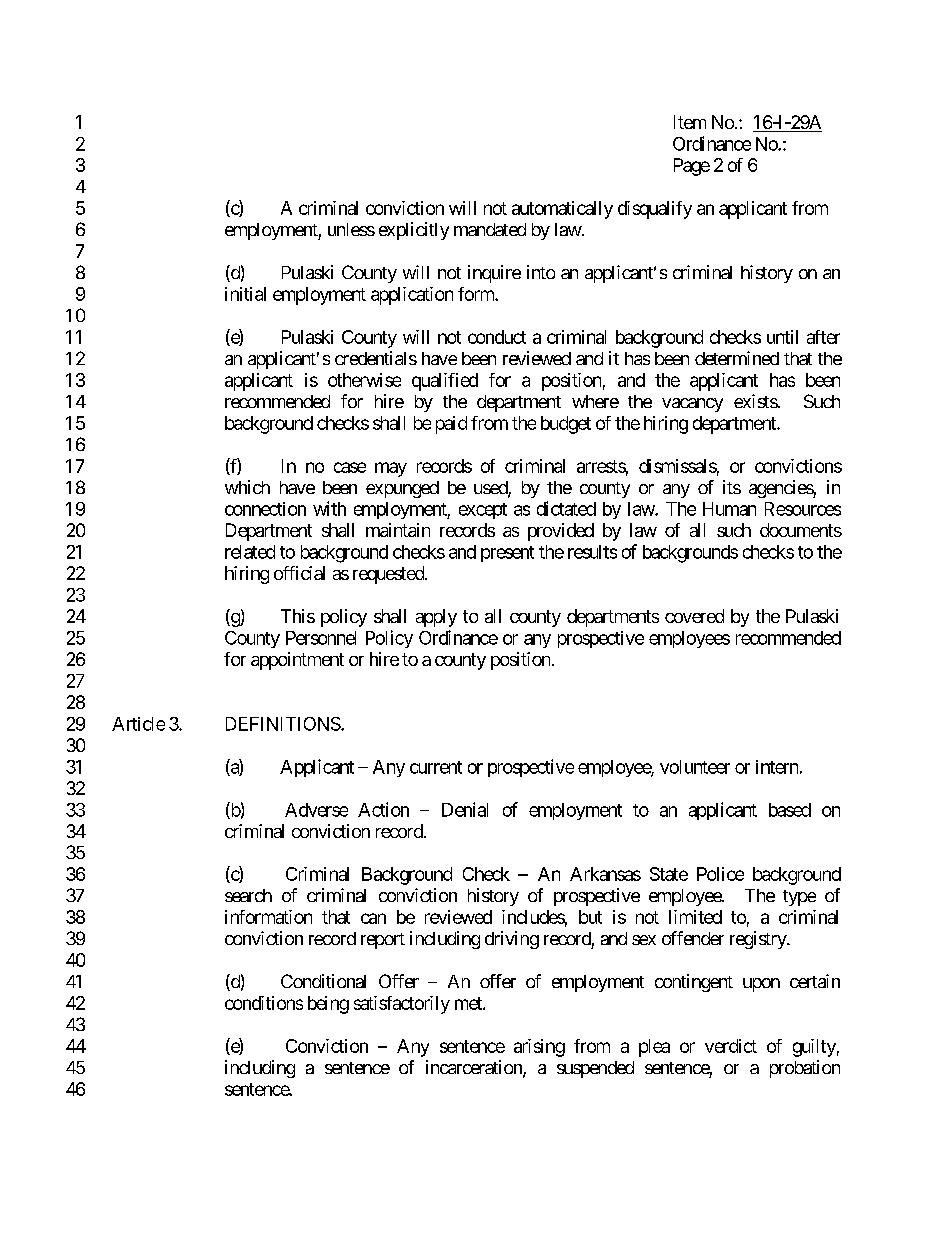 This image has width=952, height=1233. What do you see at coordinates (731, 1046) in the image?
I see `verdict` at bounding box center [731, 1046].
